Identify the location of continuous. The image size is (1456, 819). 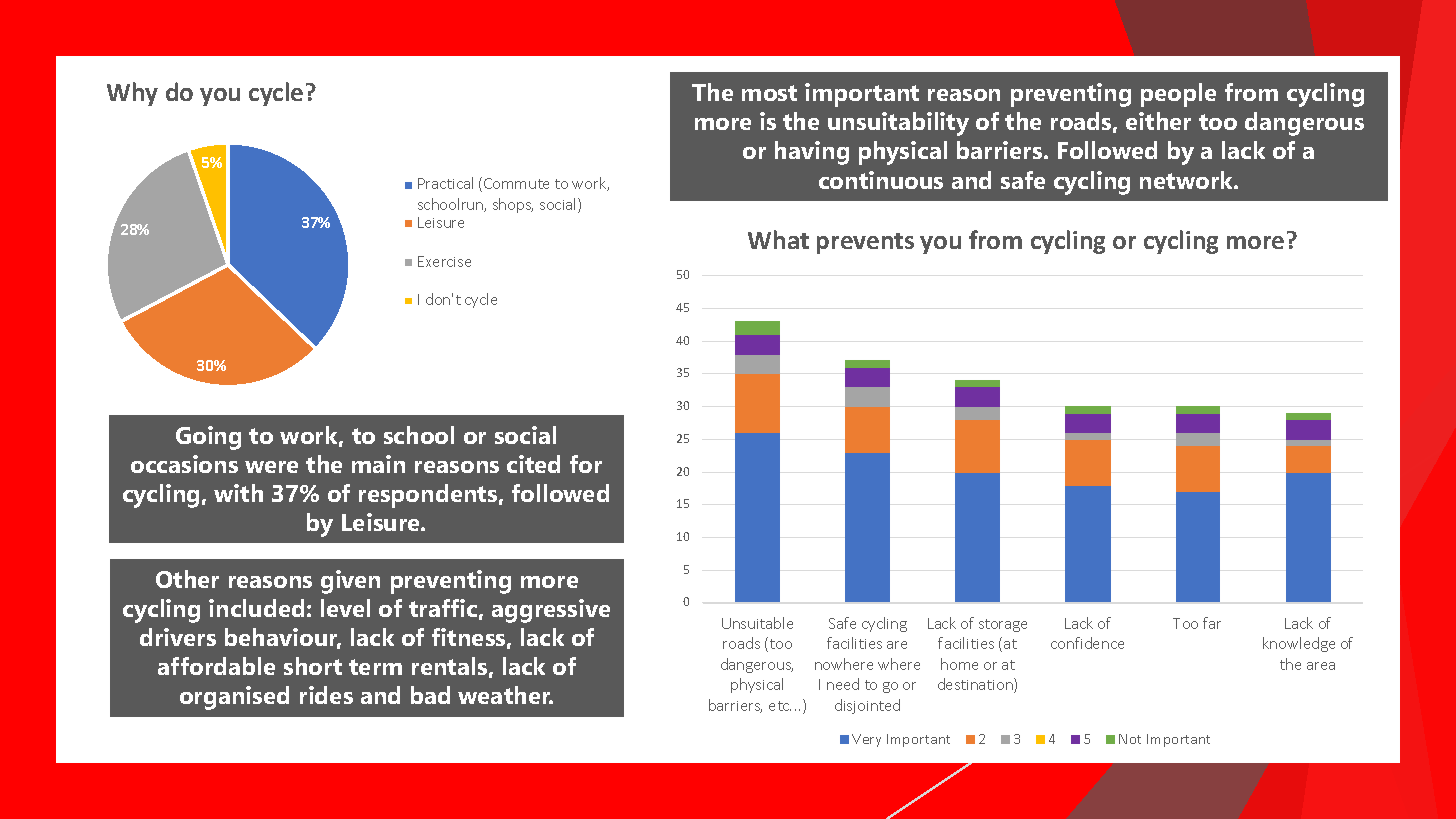
(881, 180).
